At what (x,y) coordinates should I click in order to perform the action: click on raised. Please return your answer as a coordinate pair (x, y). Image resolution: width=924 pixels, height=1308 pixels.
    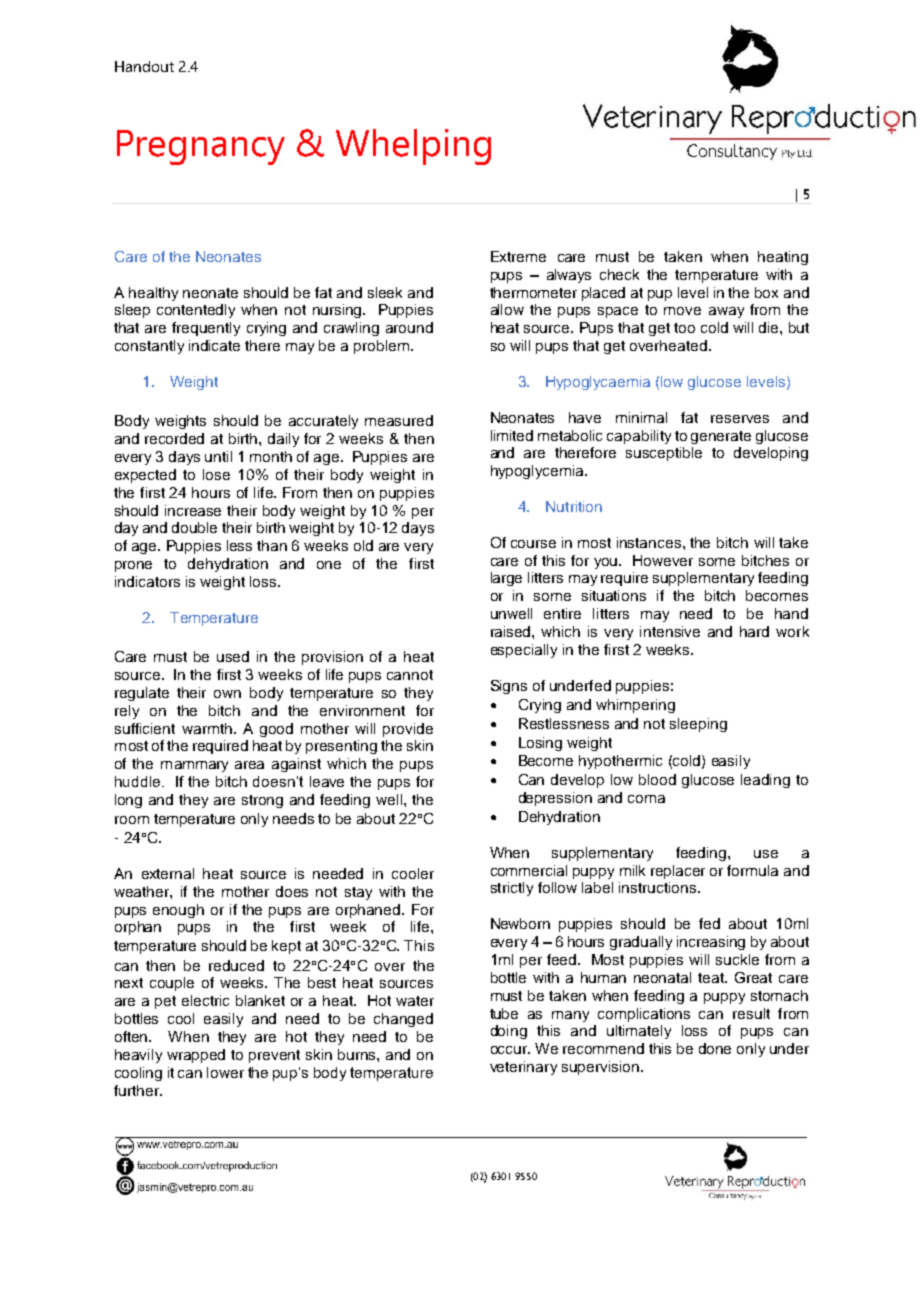
    Looking at the image, I should click on (512, 631).
